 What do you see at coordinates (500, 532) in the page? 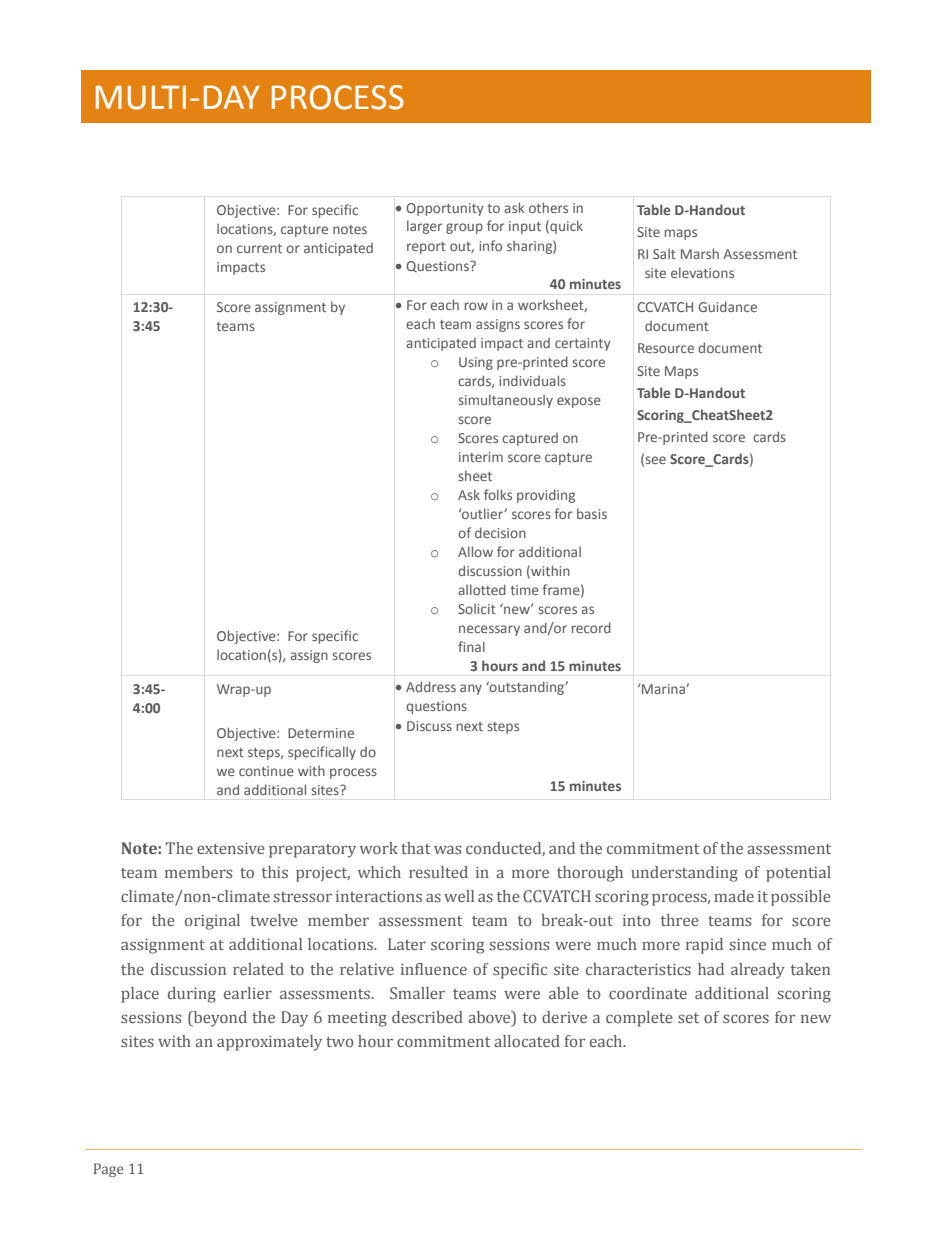
I see `decision` at bounding box center [500, 532].
